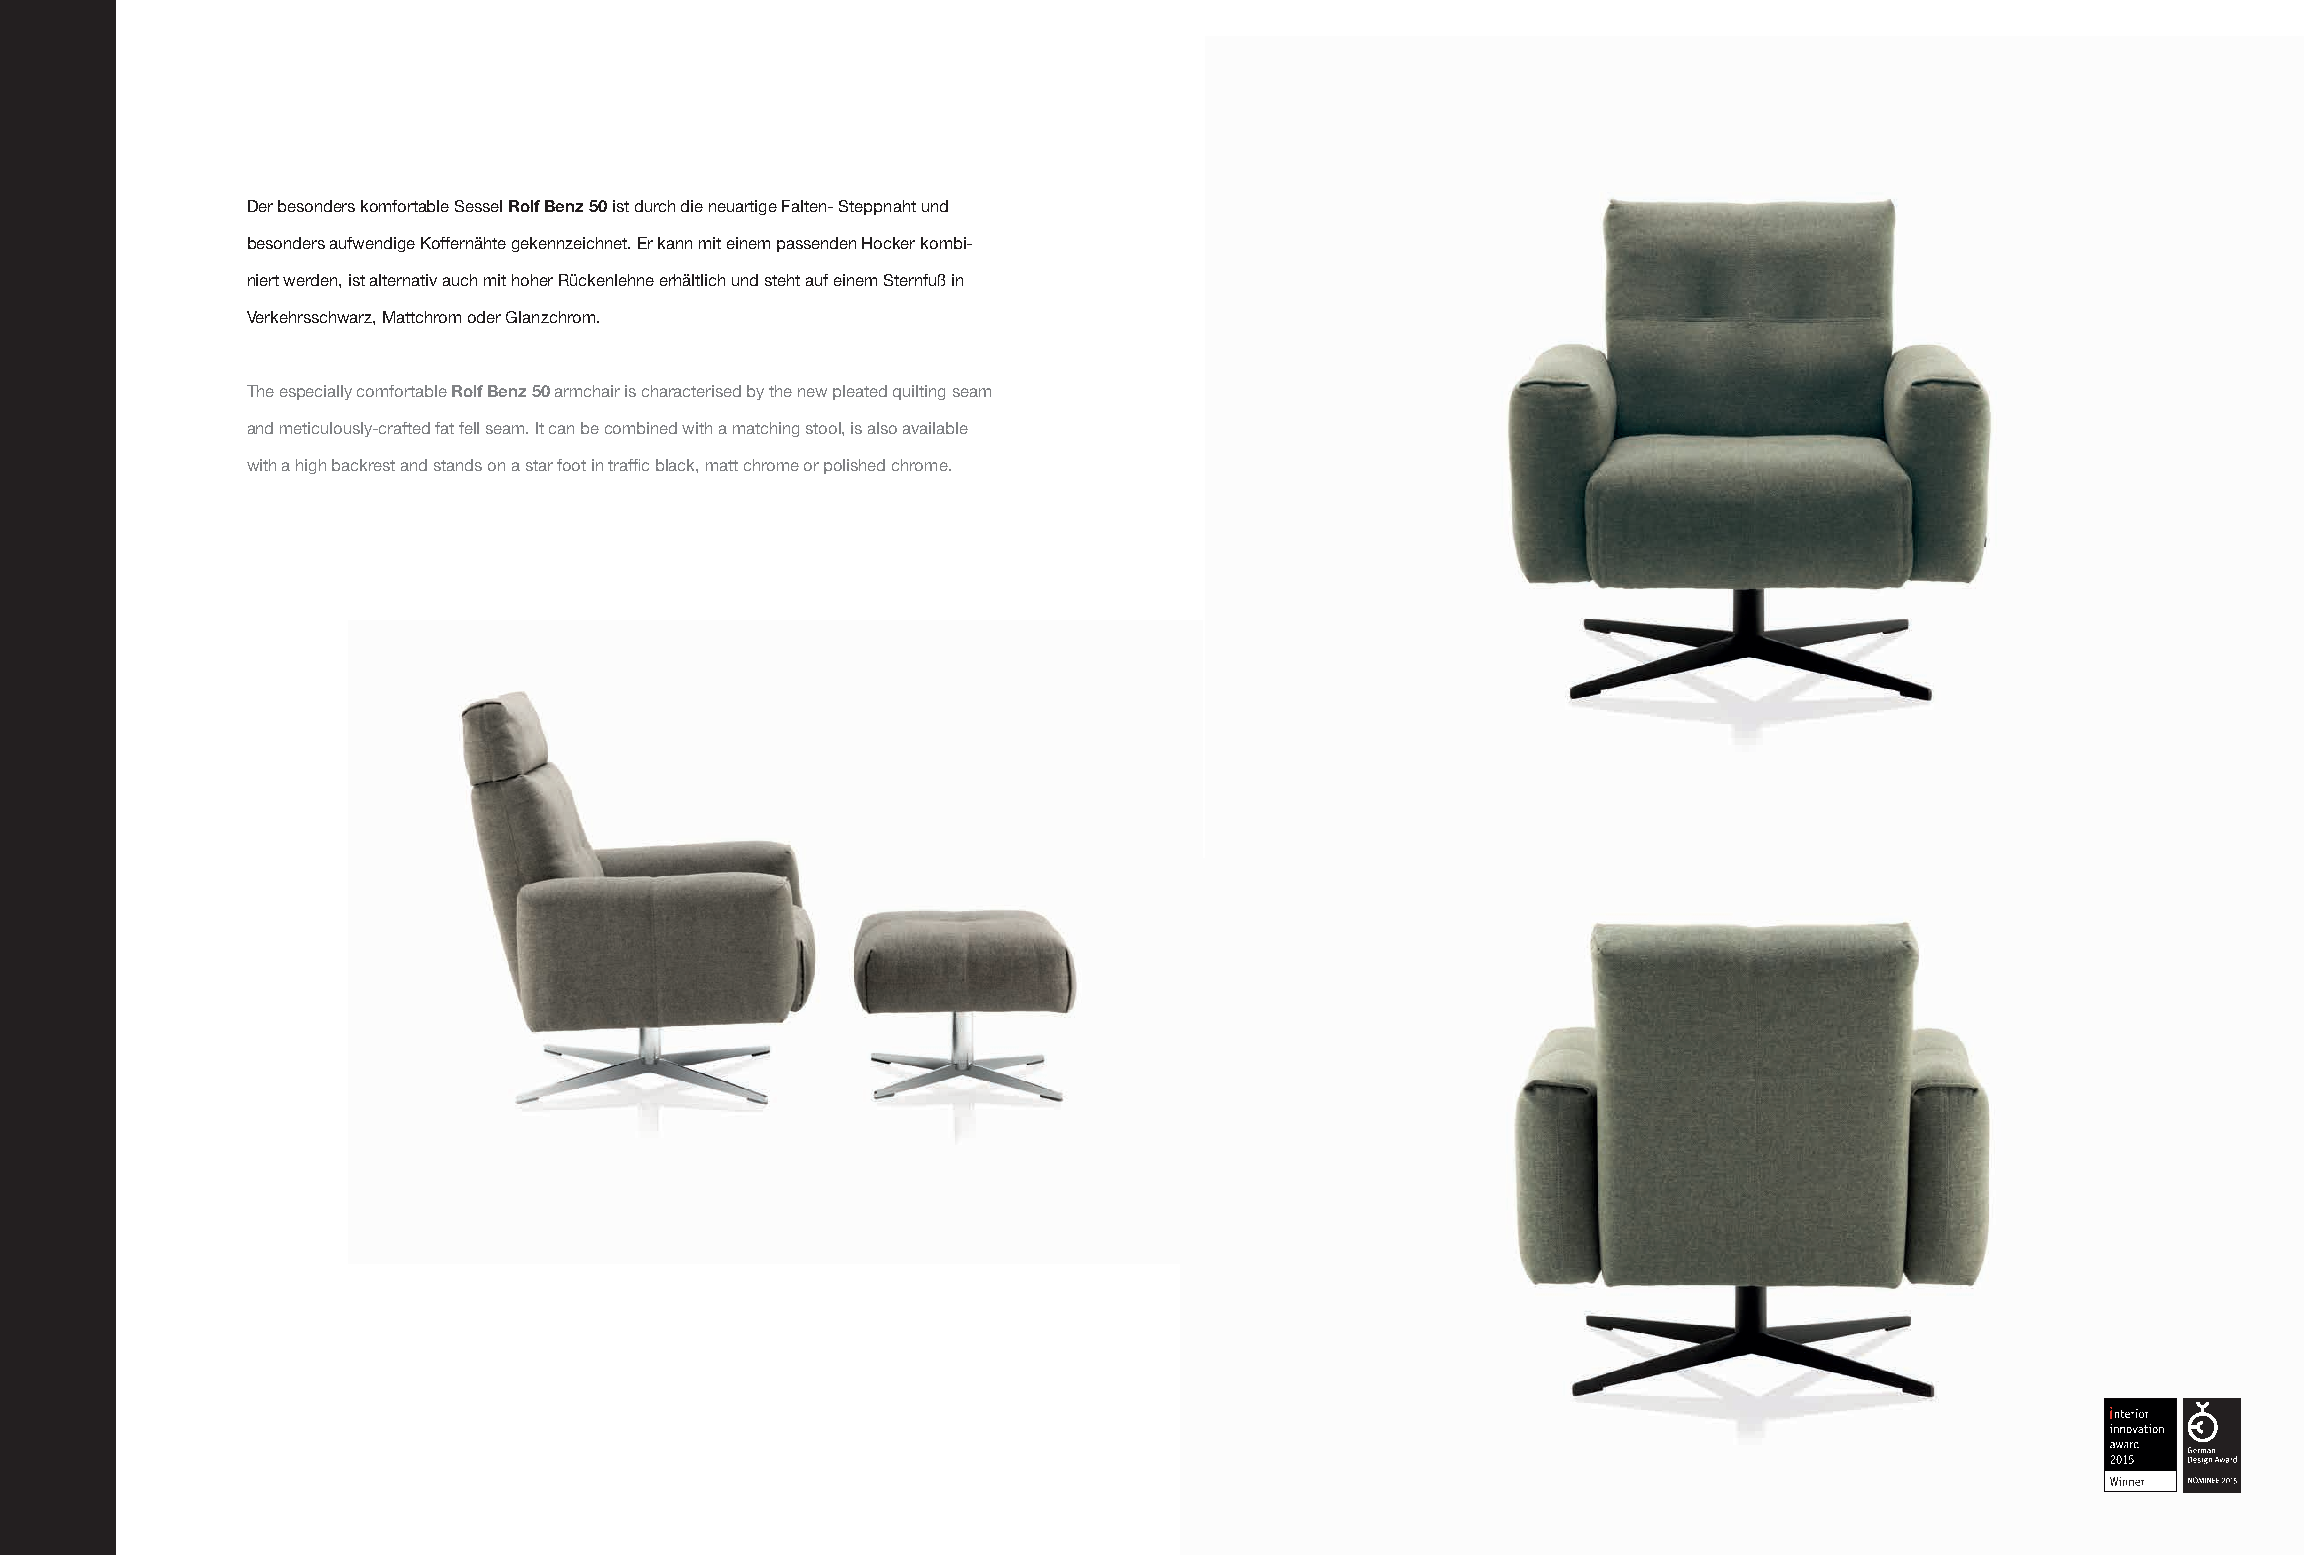 This screenshot has width=2304, height=1555. Describe the element at coordinates (860, 392) in the screenshot. I see `pleated` at that location.
